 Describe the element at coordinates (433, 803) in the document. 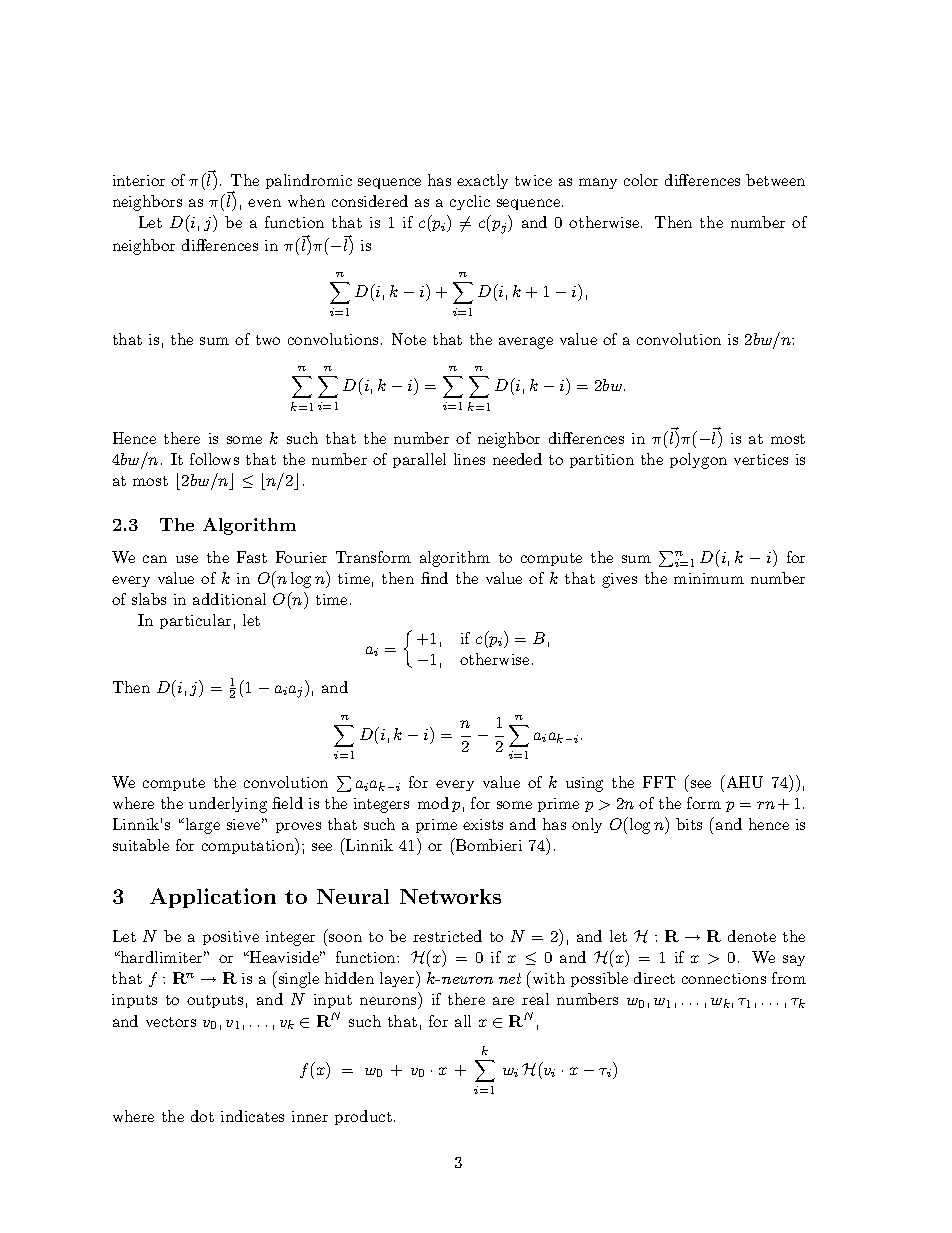

I see `mod` at that location.
